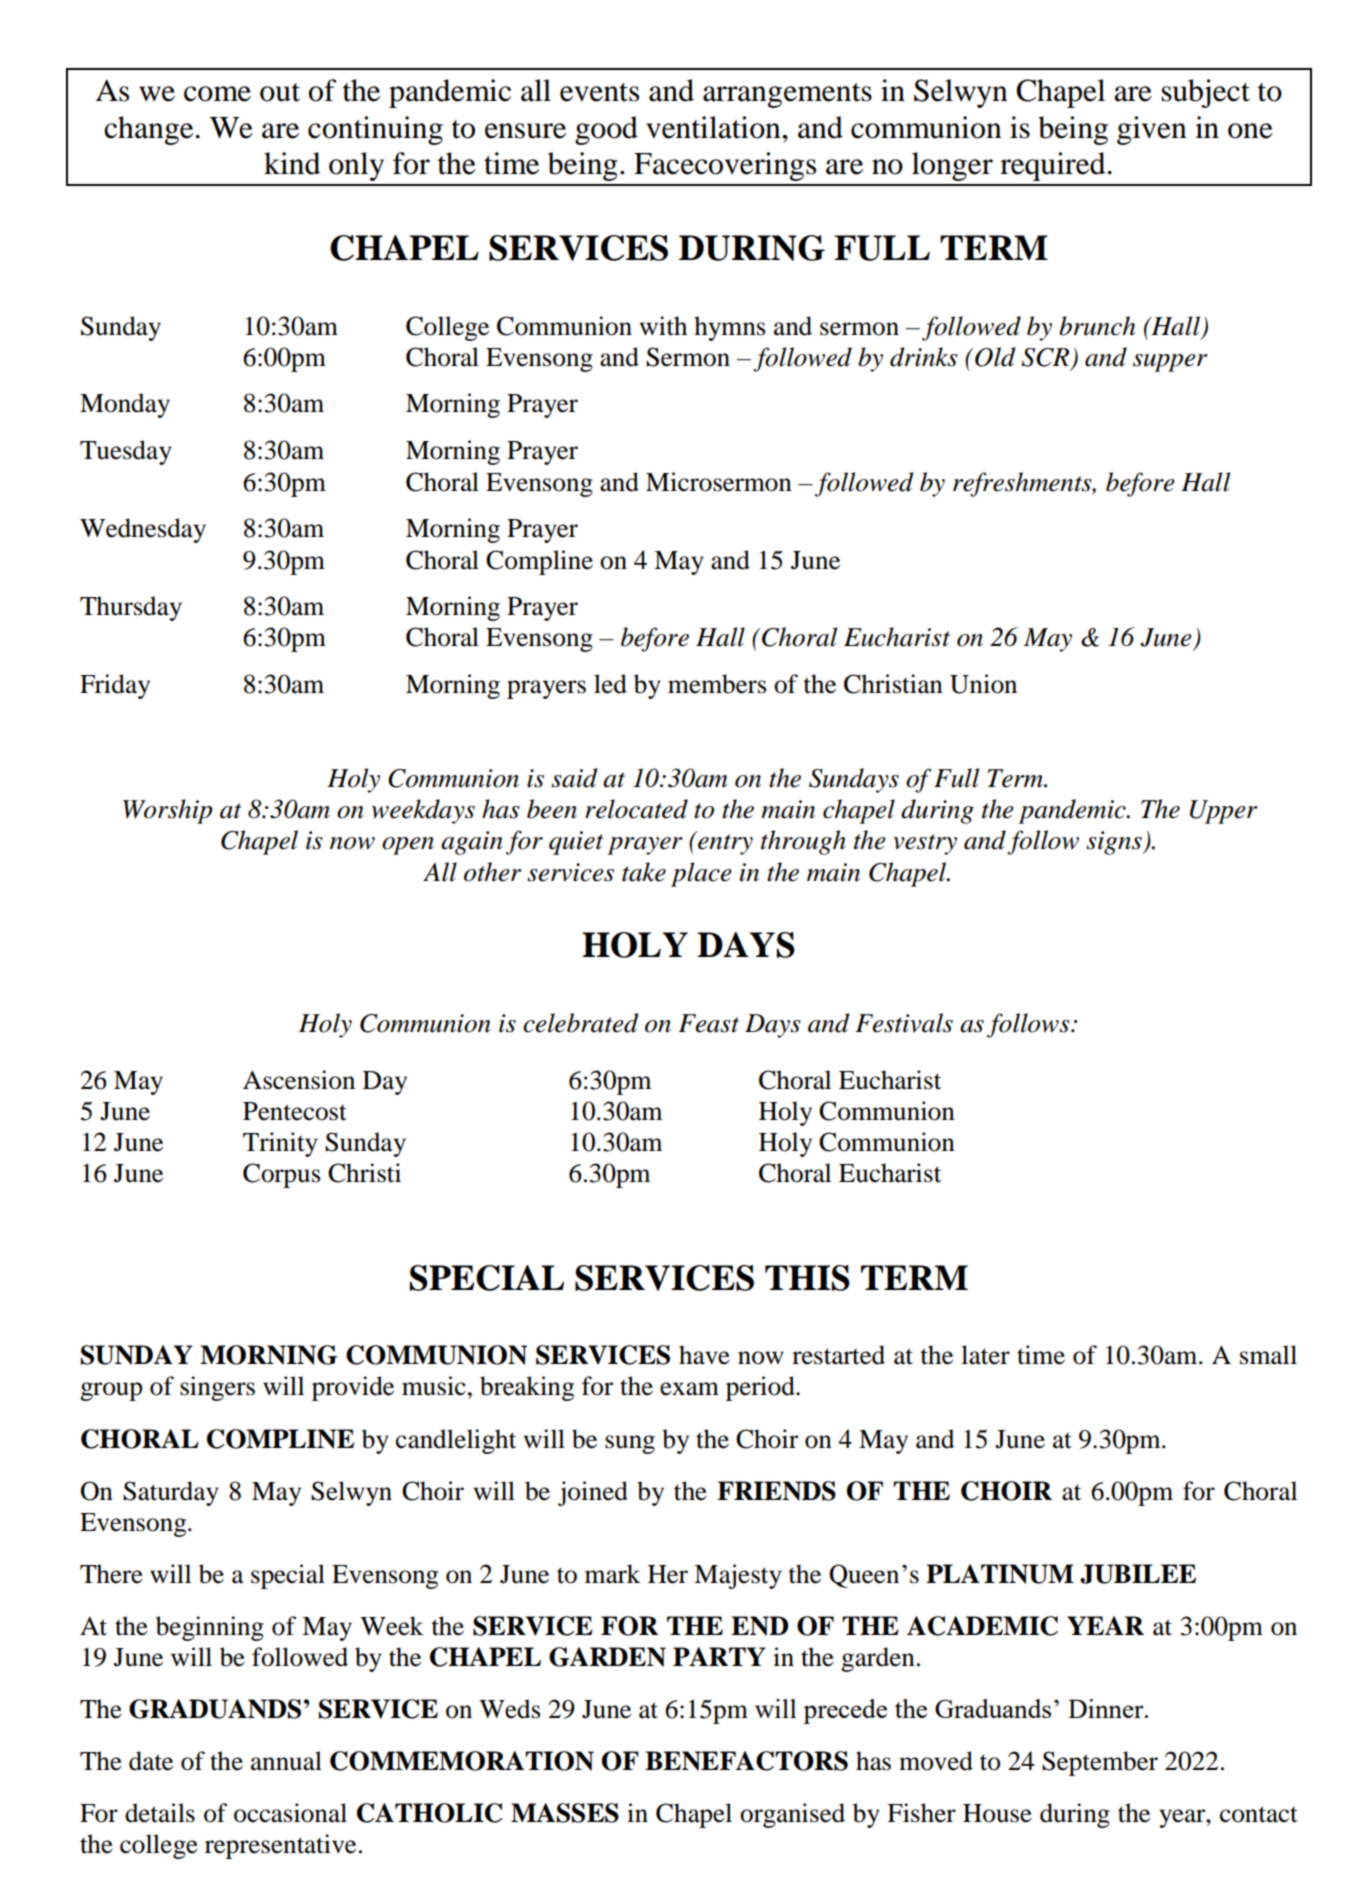 The height and width of the image is (1904, 1346). I want to click on THIS, so click(807, 1278).
